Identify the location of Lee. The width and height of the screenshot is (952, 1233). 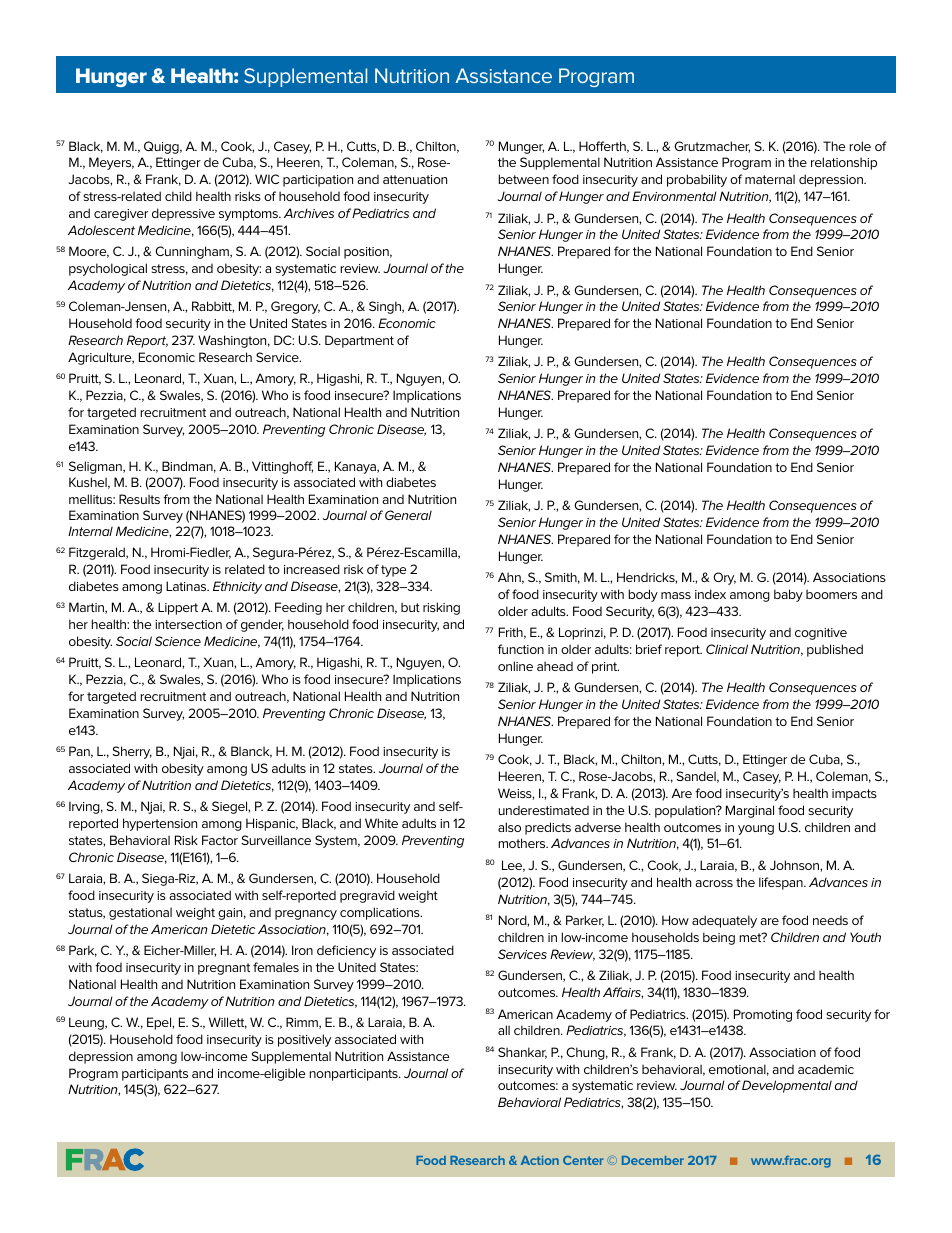
(513, 866).
